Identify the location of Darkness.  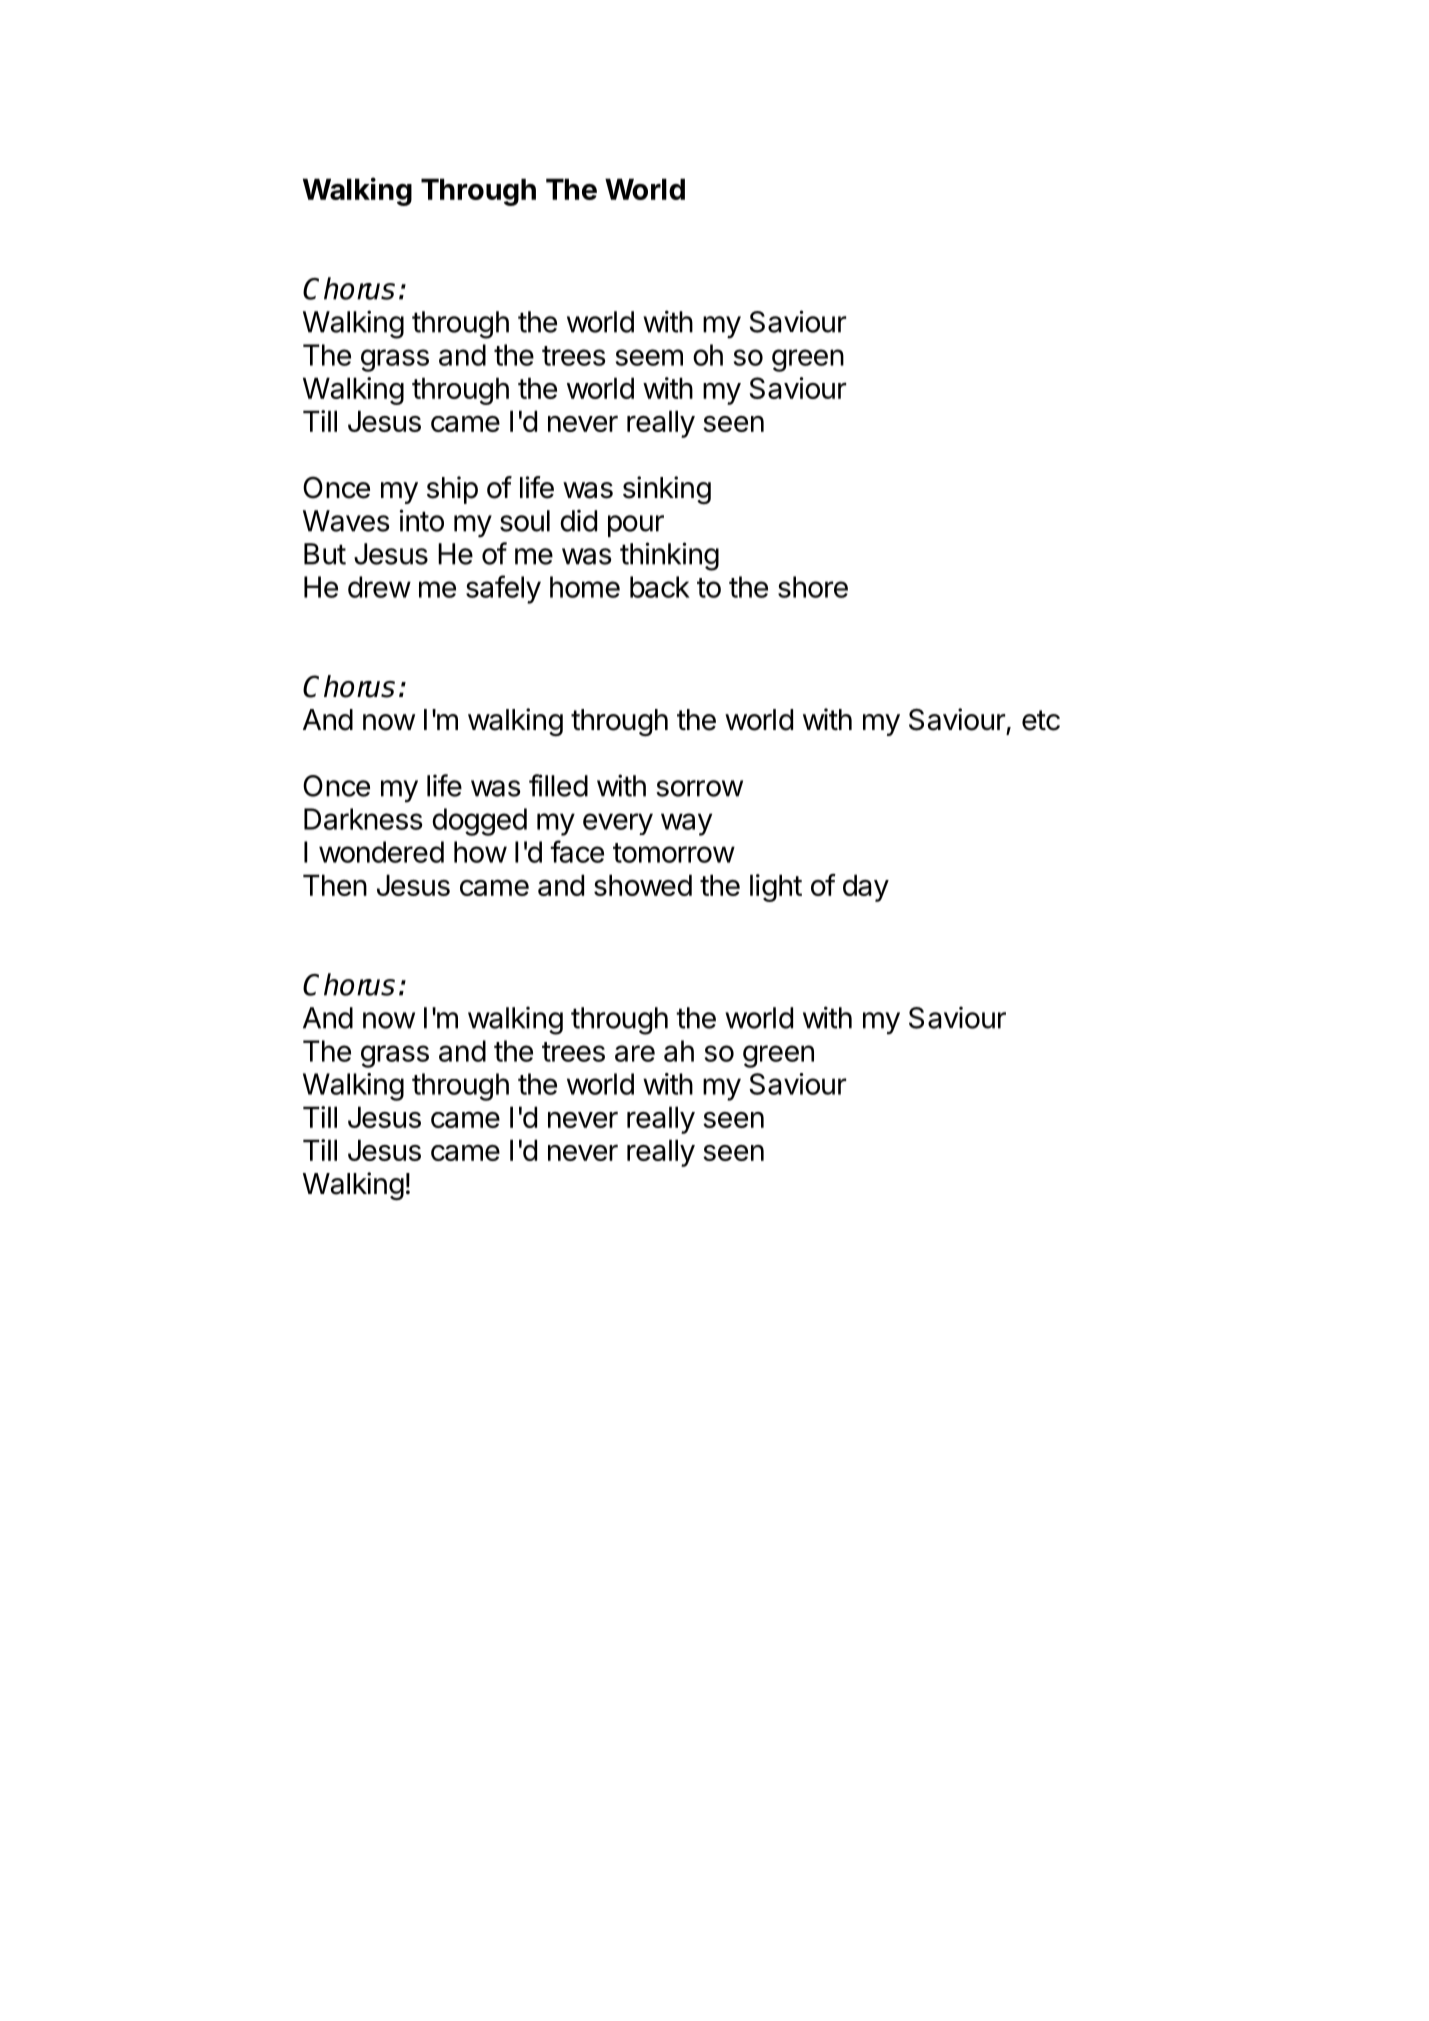
(363, 819).
